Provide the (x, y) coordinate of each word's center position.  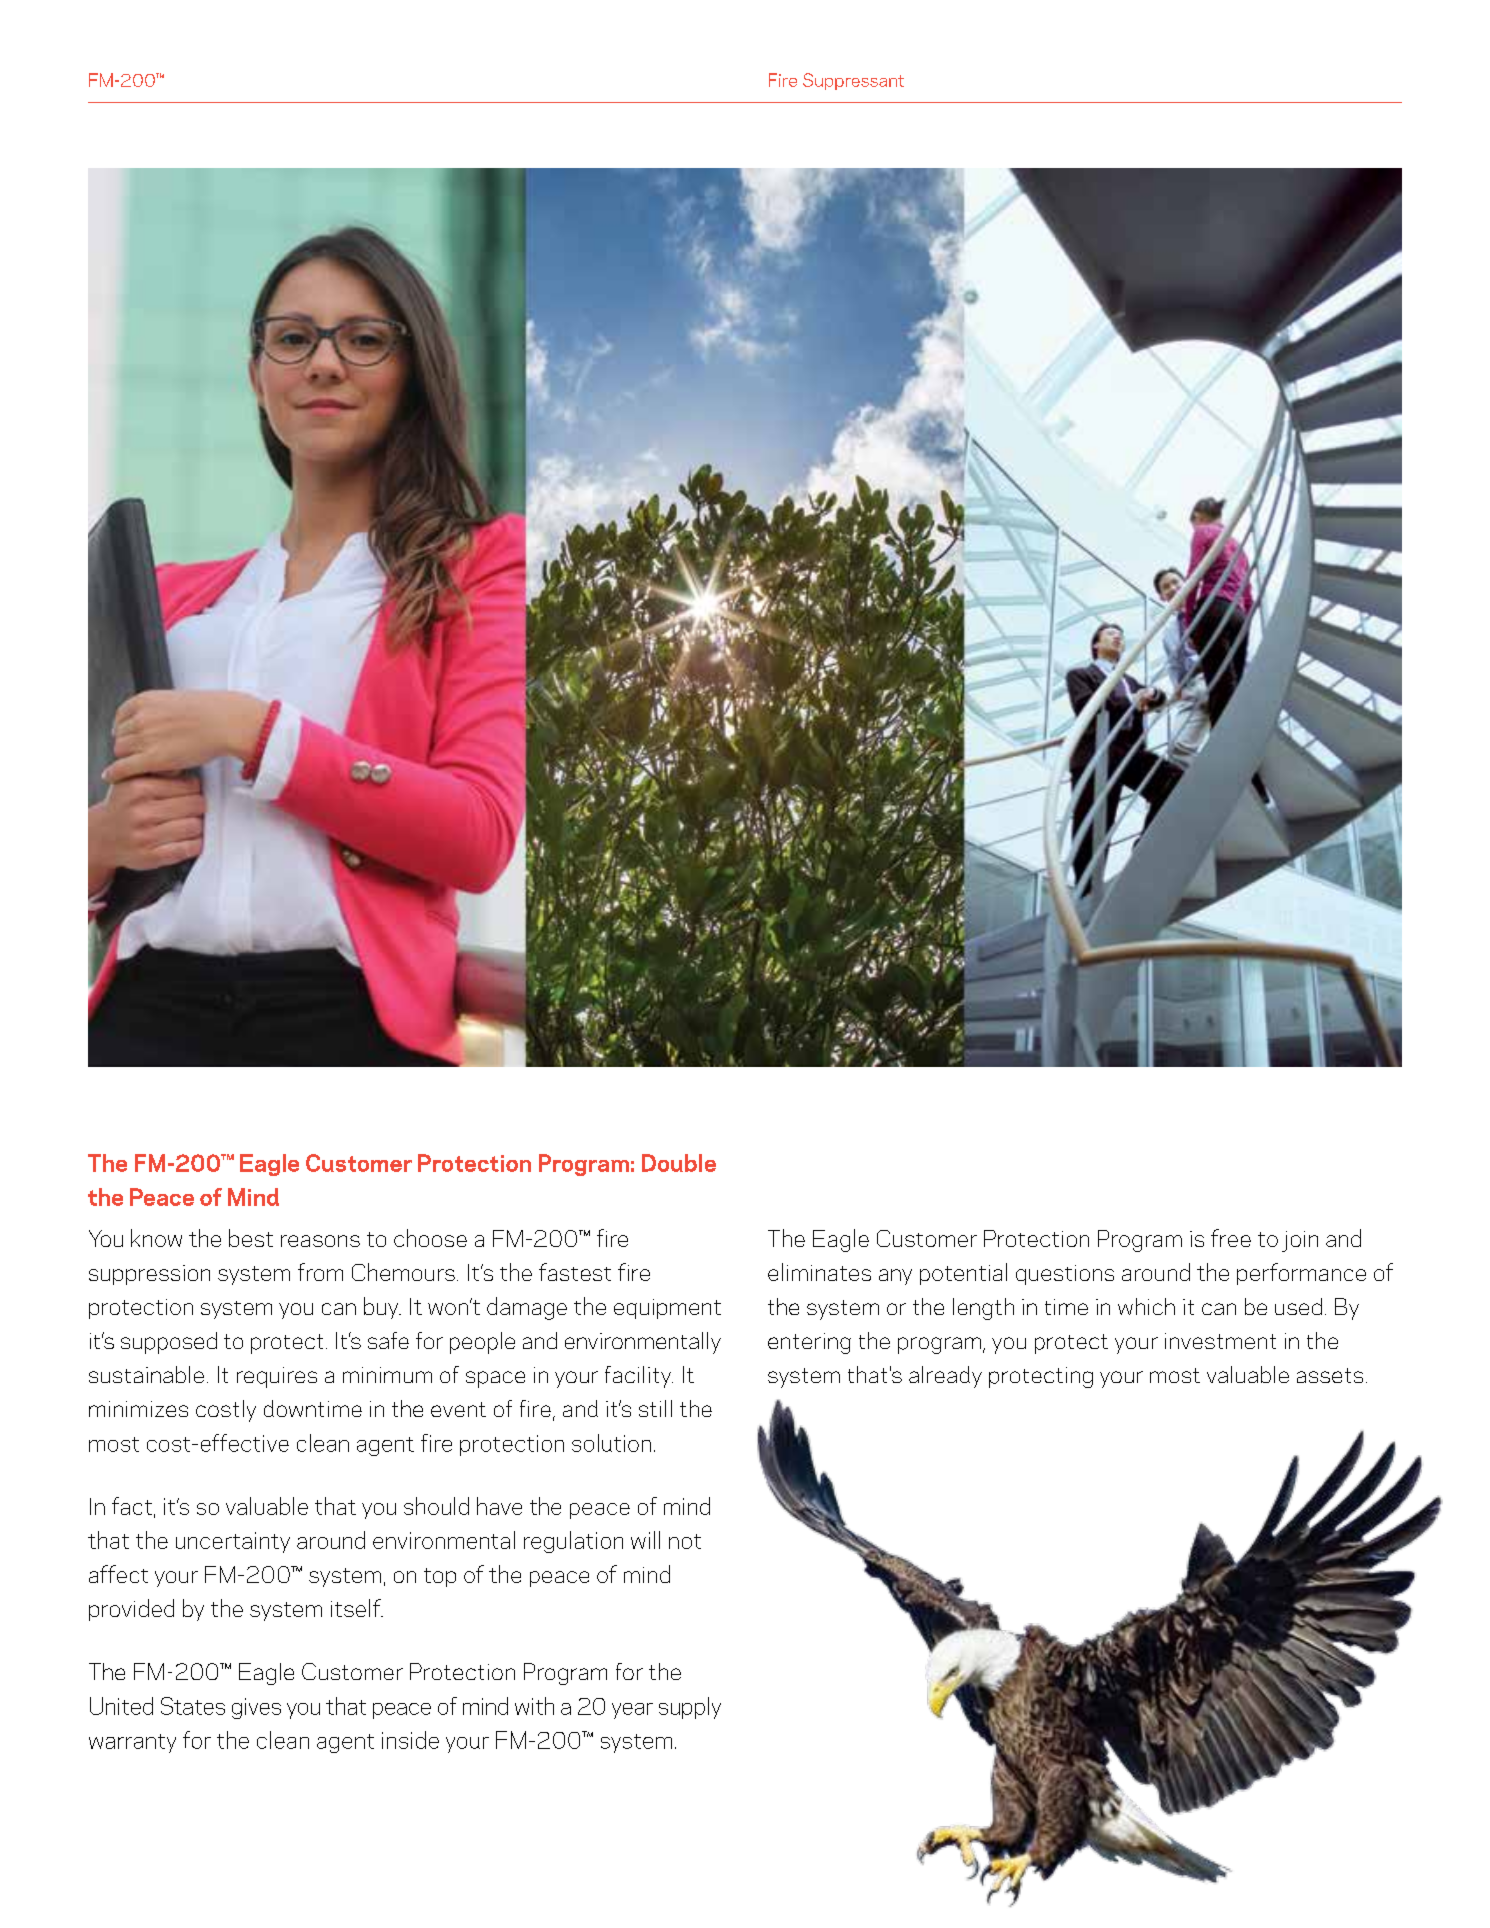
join (1300, 1241)
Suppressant (853, 81)
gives (256, 1708)
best (251, 1238)
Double (679, 1163)
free (1231, 1238)
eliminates (819, 1272)
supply (690, 1708)
